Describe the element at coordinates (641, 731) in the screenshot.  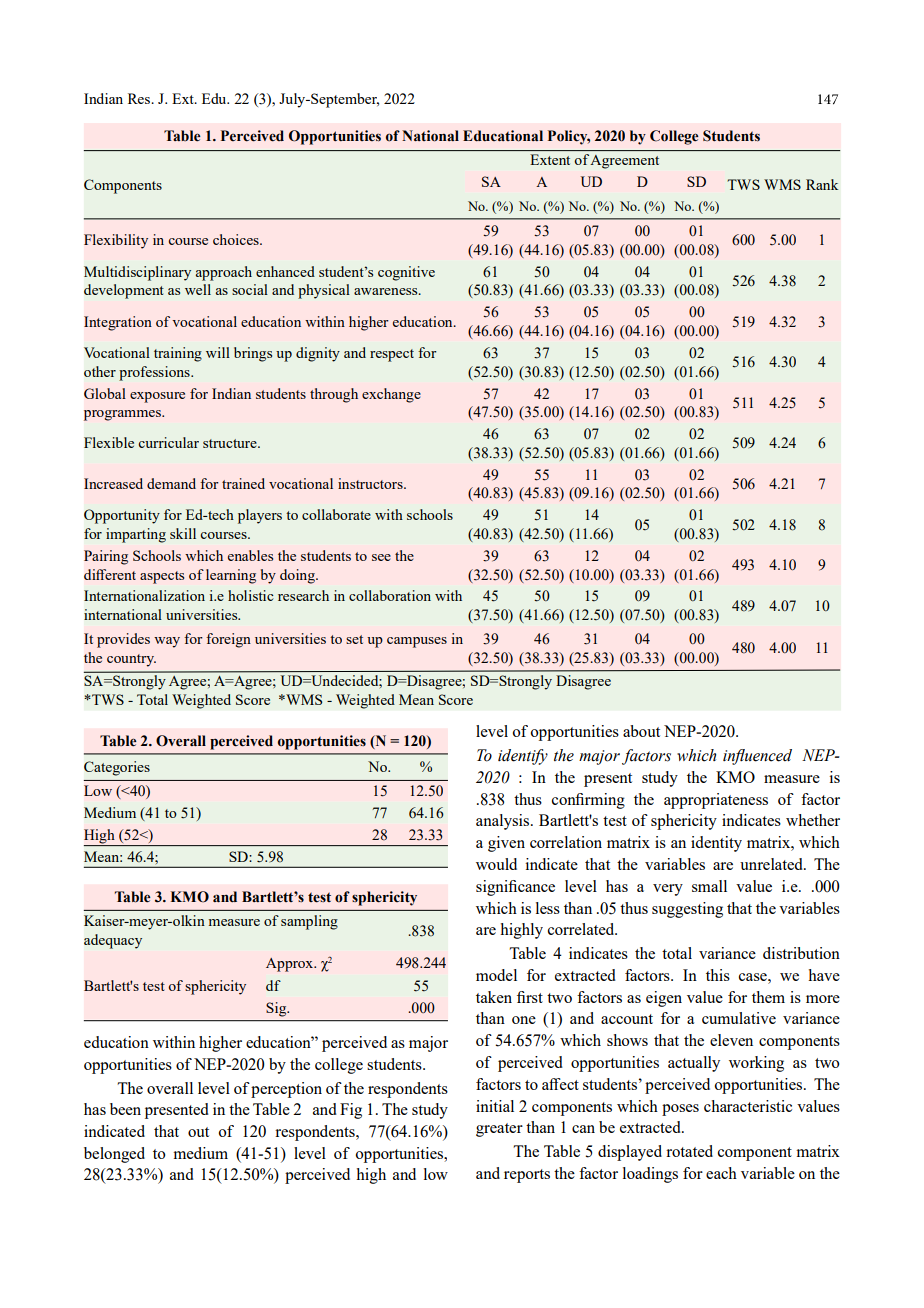
I see `about` at that location.
